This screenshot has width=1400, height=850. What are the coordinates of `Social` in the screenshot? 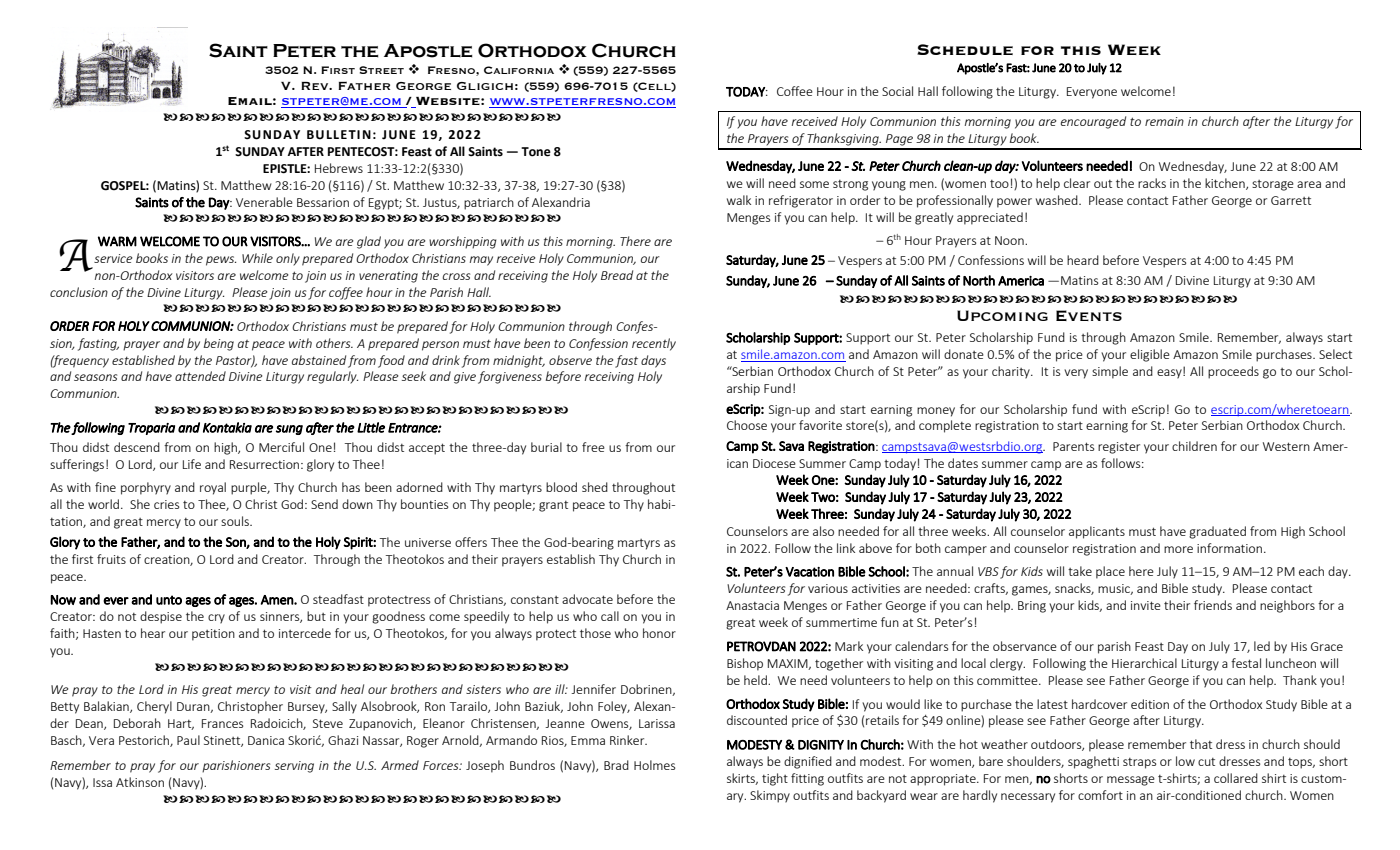 It's located at (897, 91).
